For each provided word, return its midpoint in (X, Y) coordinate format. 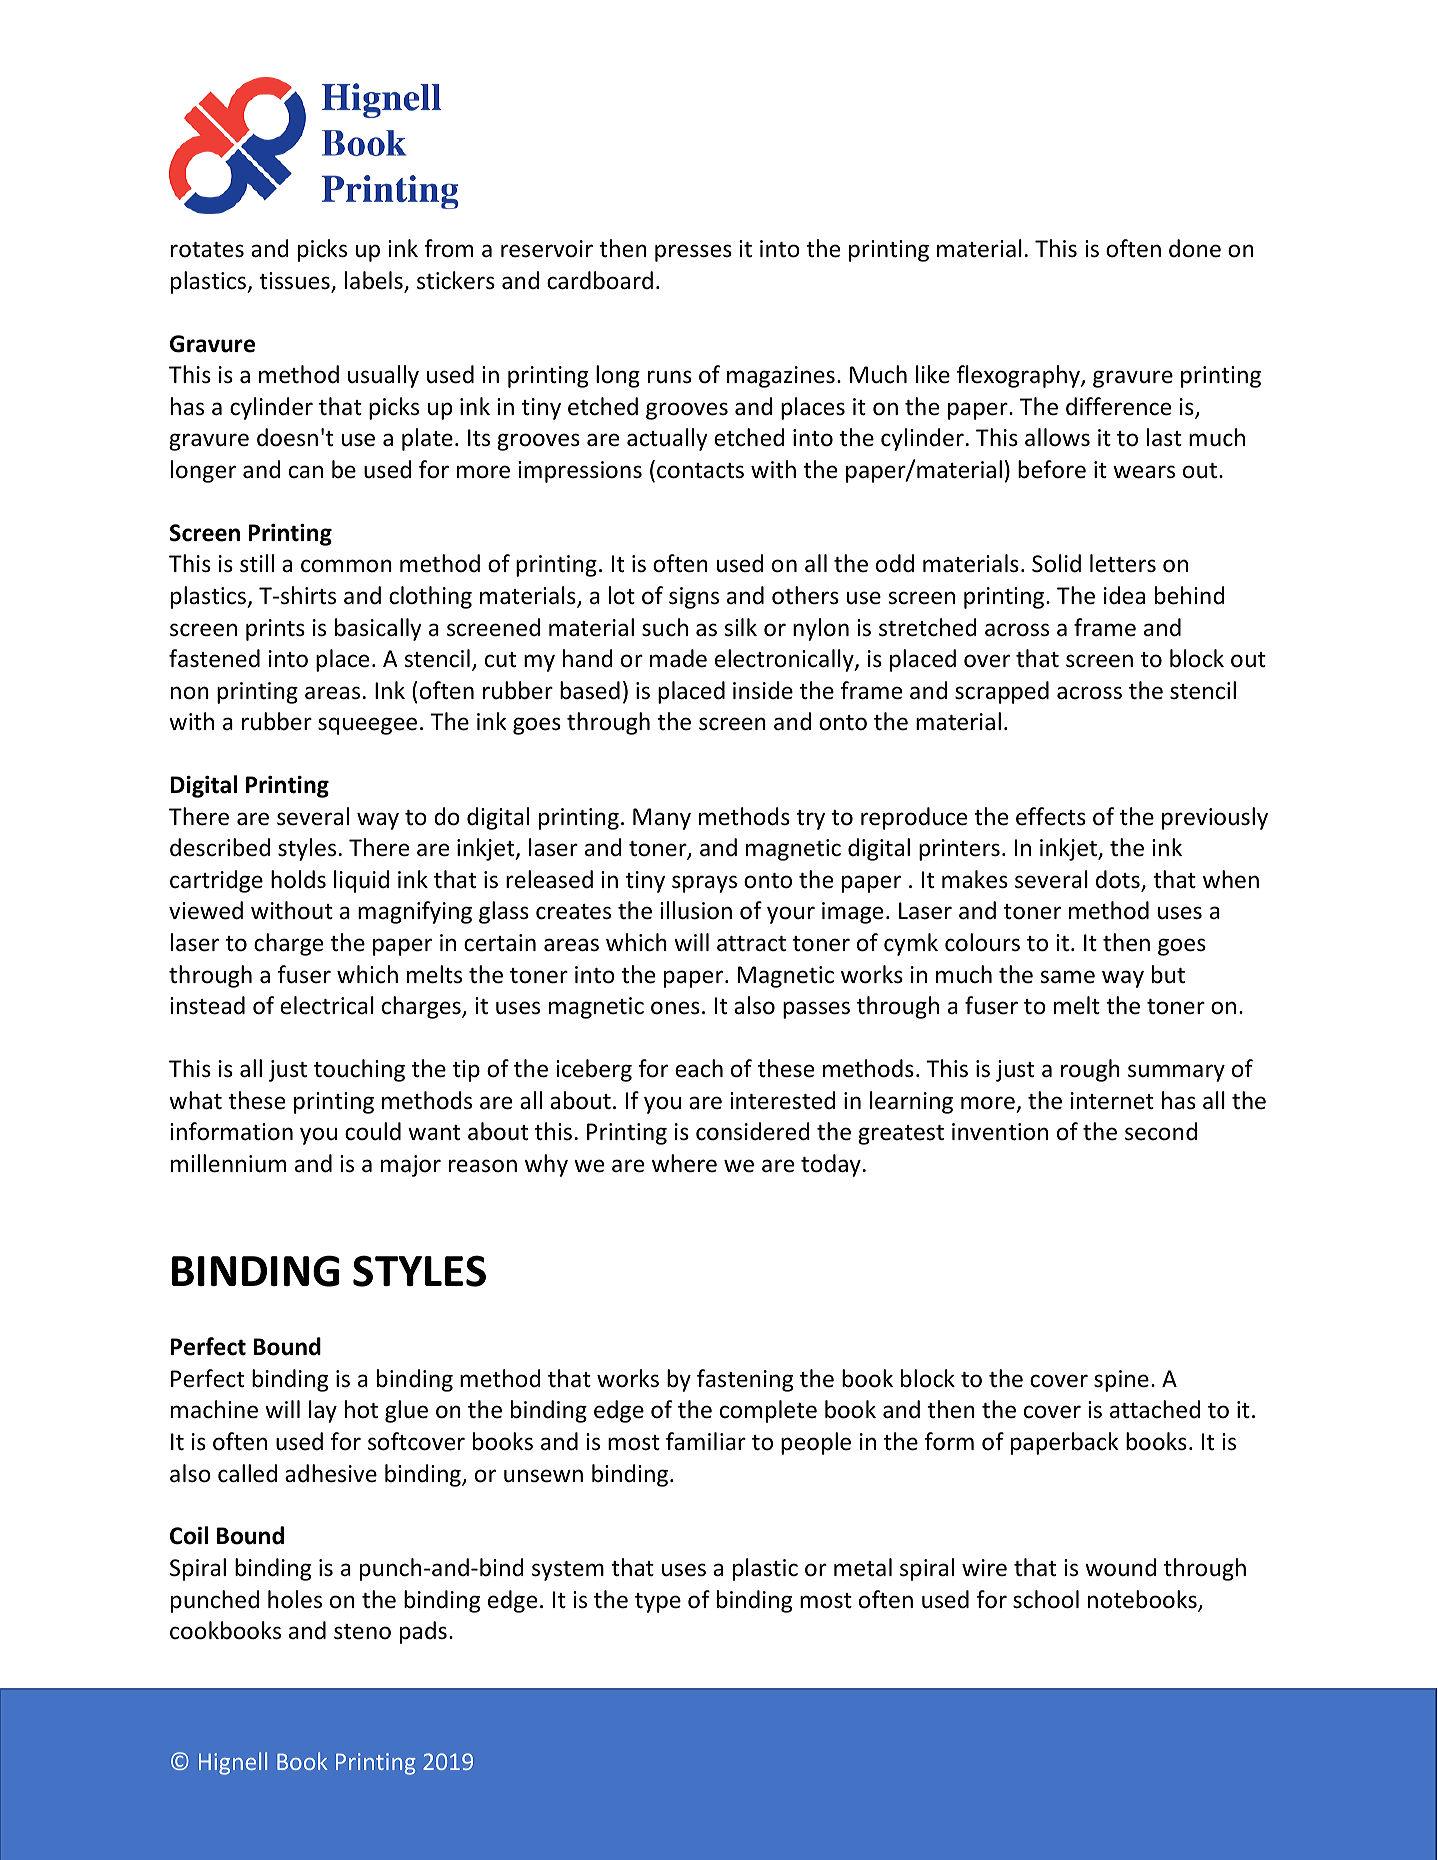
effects (1051, 816)
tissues (295, 282)
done (1195, 248)
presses (693, 253)
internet (1112, 1101)
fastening (745, 1380)
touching (359, 1070)
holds (298, 879)
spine (1121, 1381)
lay (323, 1411)
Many (662, 819)
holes (295, 1599)
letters (1123, 563)
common (346, 566)
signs (694, 598)
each (699, 1068)
